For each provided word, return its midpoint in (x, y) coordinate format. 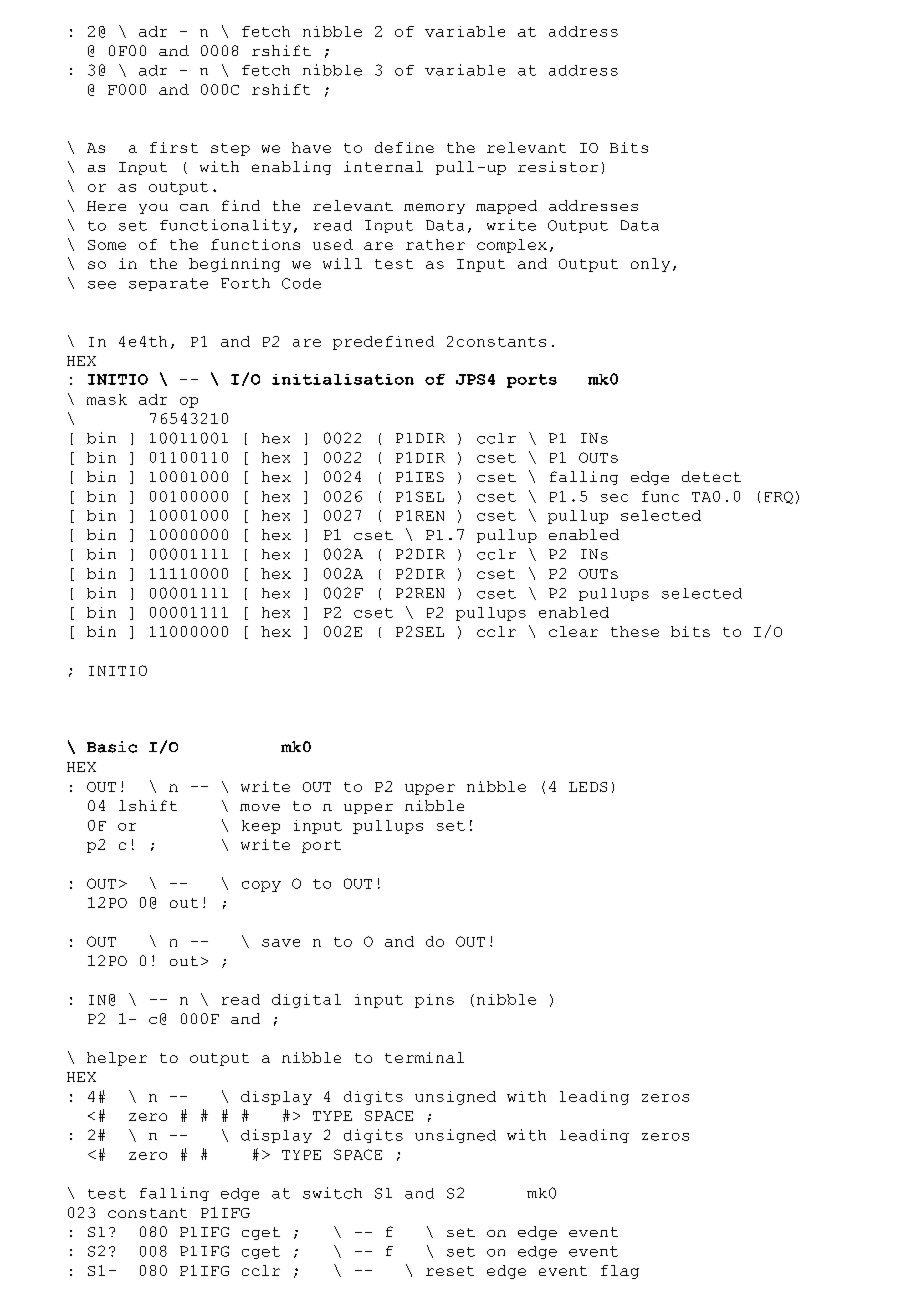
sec (614, 498)
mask (107, 399)
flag (620, 1272)
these (635, 631)
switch (332, 1193)
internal (383, 166)
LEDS (588, 787)
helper (117, 1059)
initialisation (343, 379)
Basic (112, 747)
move (260, 807)
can (194, 207)
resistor (558, 166)
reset (450, 1271)
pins (434, 1001)
